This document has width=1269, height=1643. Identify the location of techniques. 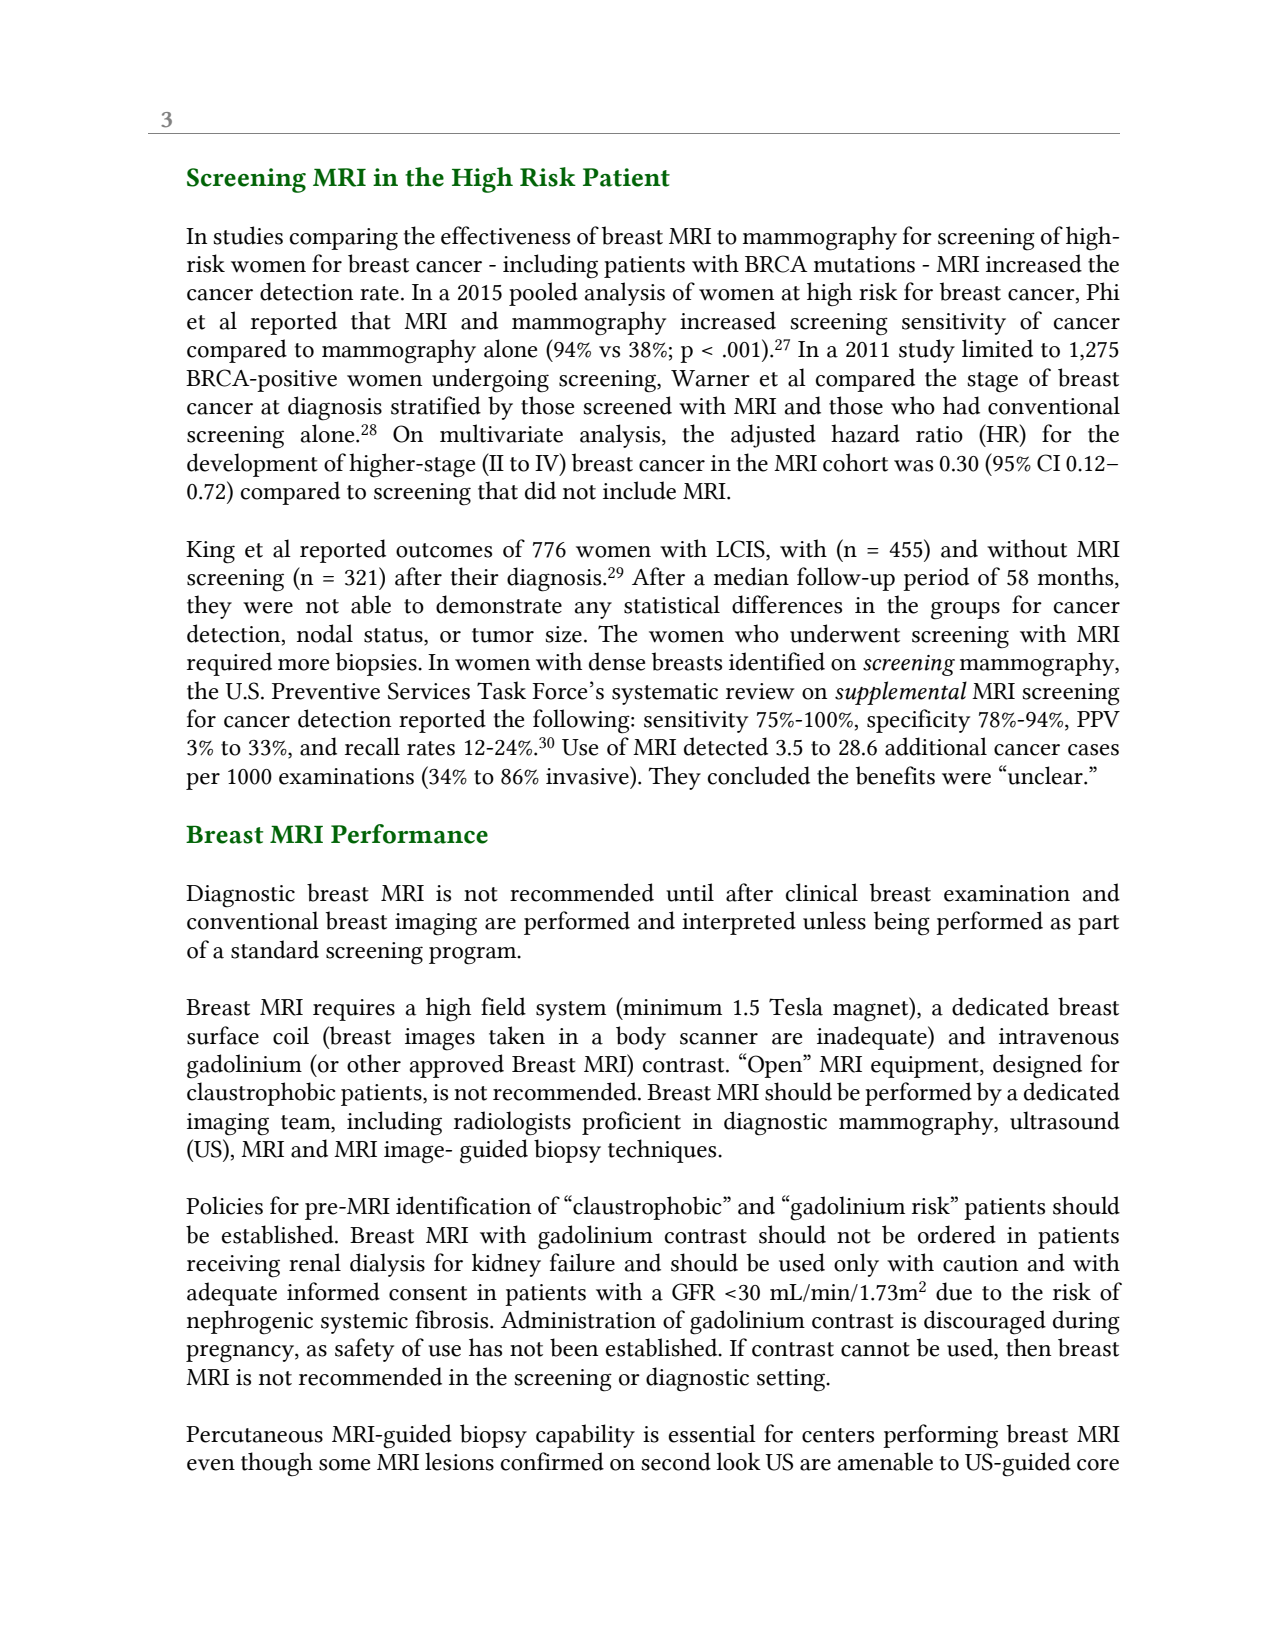
(663, 1151).
